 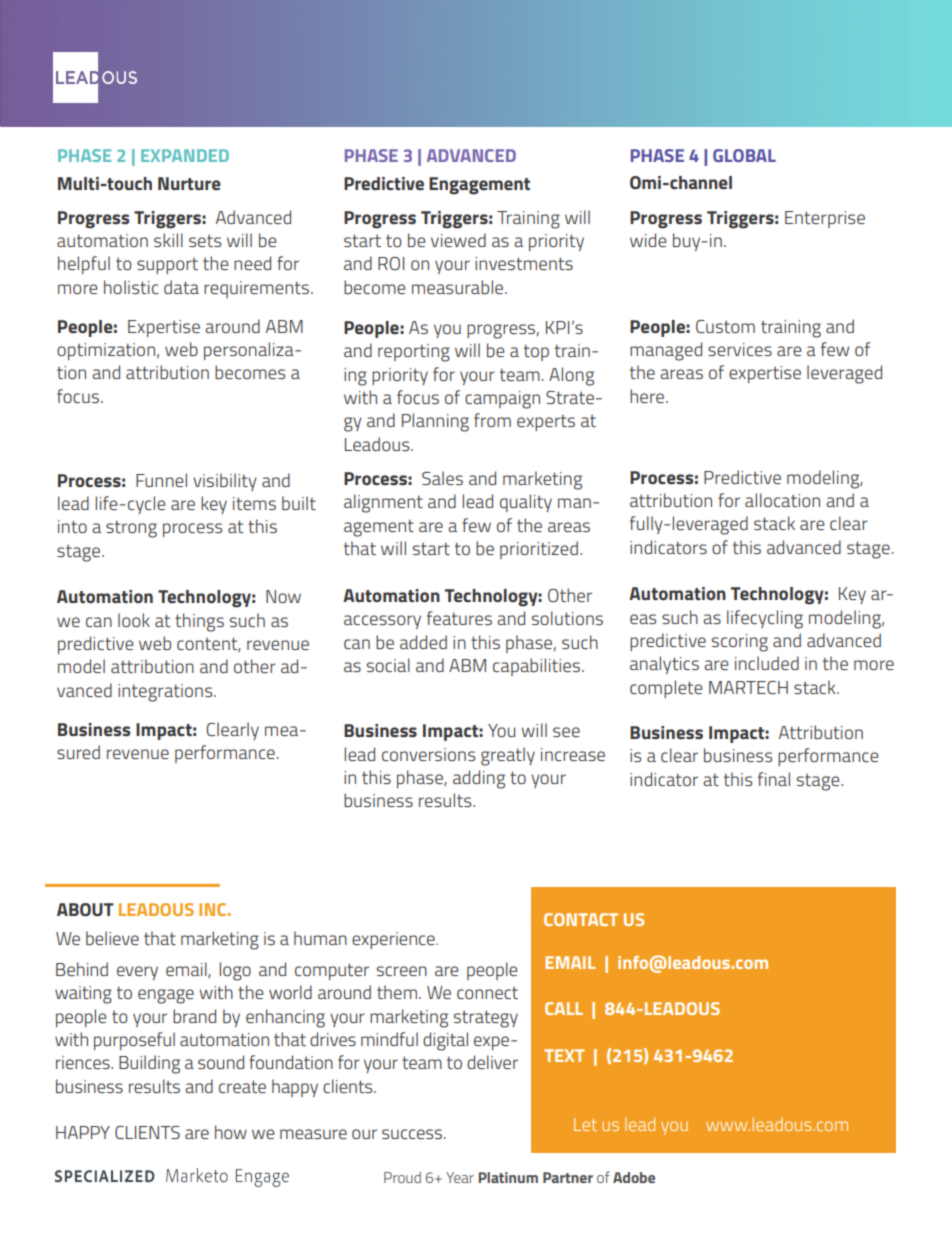 I want to click on GLOBAL, so click(x=744, y=155).
